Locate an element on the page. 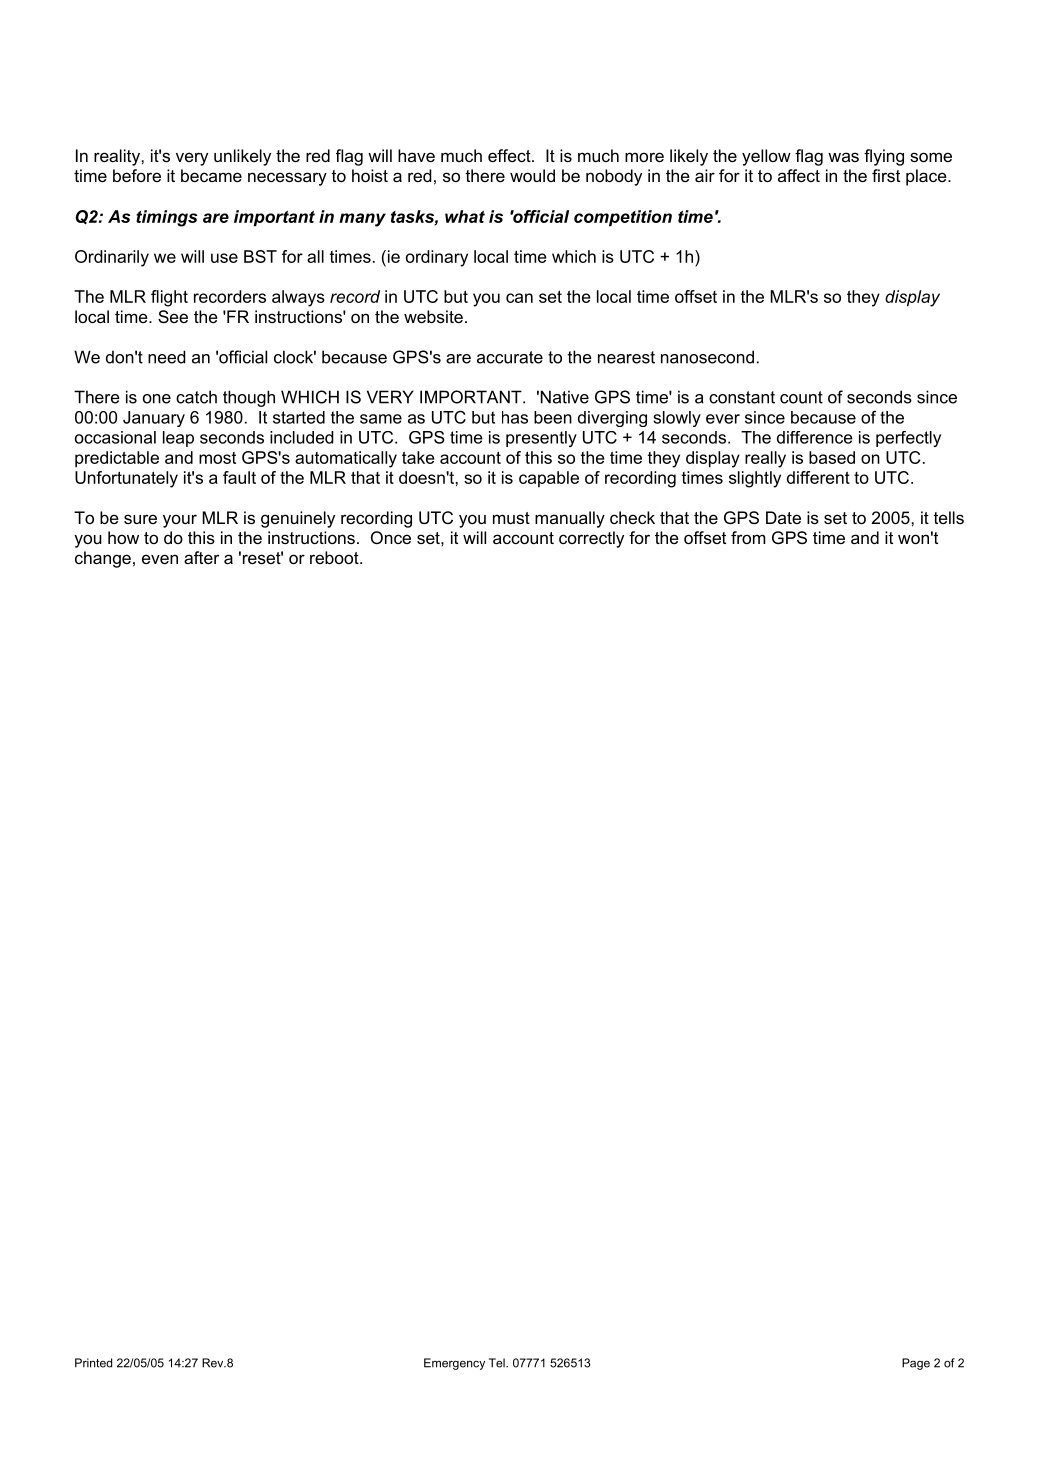 Image resolution: width=1038 pixels, height=1469 pixels. Page is located at coordinates (916, 1364).
